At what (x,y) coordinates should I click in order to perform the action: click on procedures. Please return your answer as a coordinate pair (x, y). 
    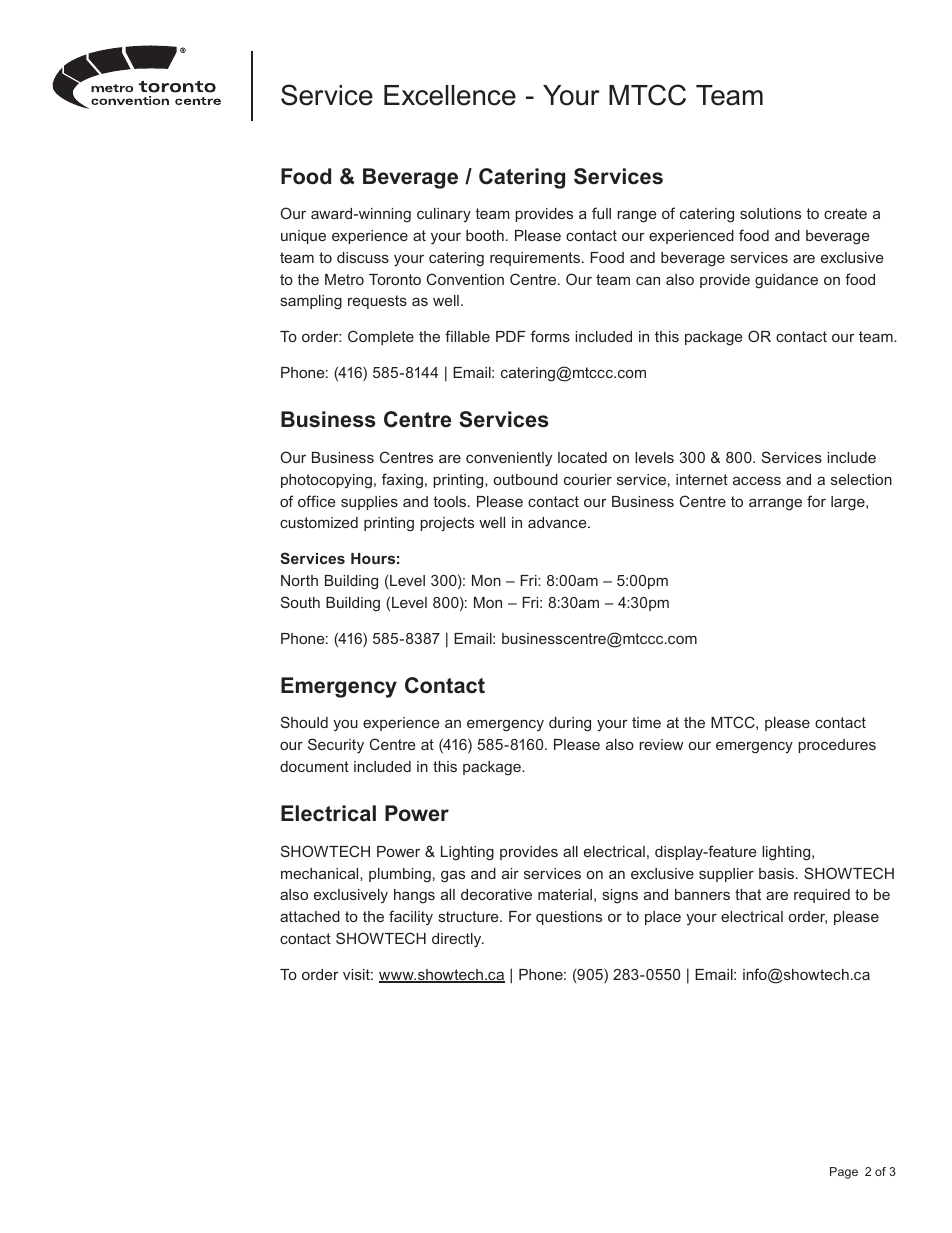
    Looking at the image, I should click on (837, 746).
